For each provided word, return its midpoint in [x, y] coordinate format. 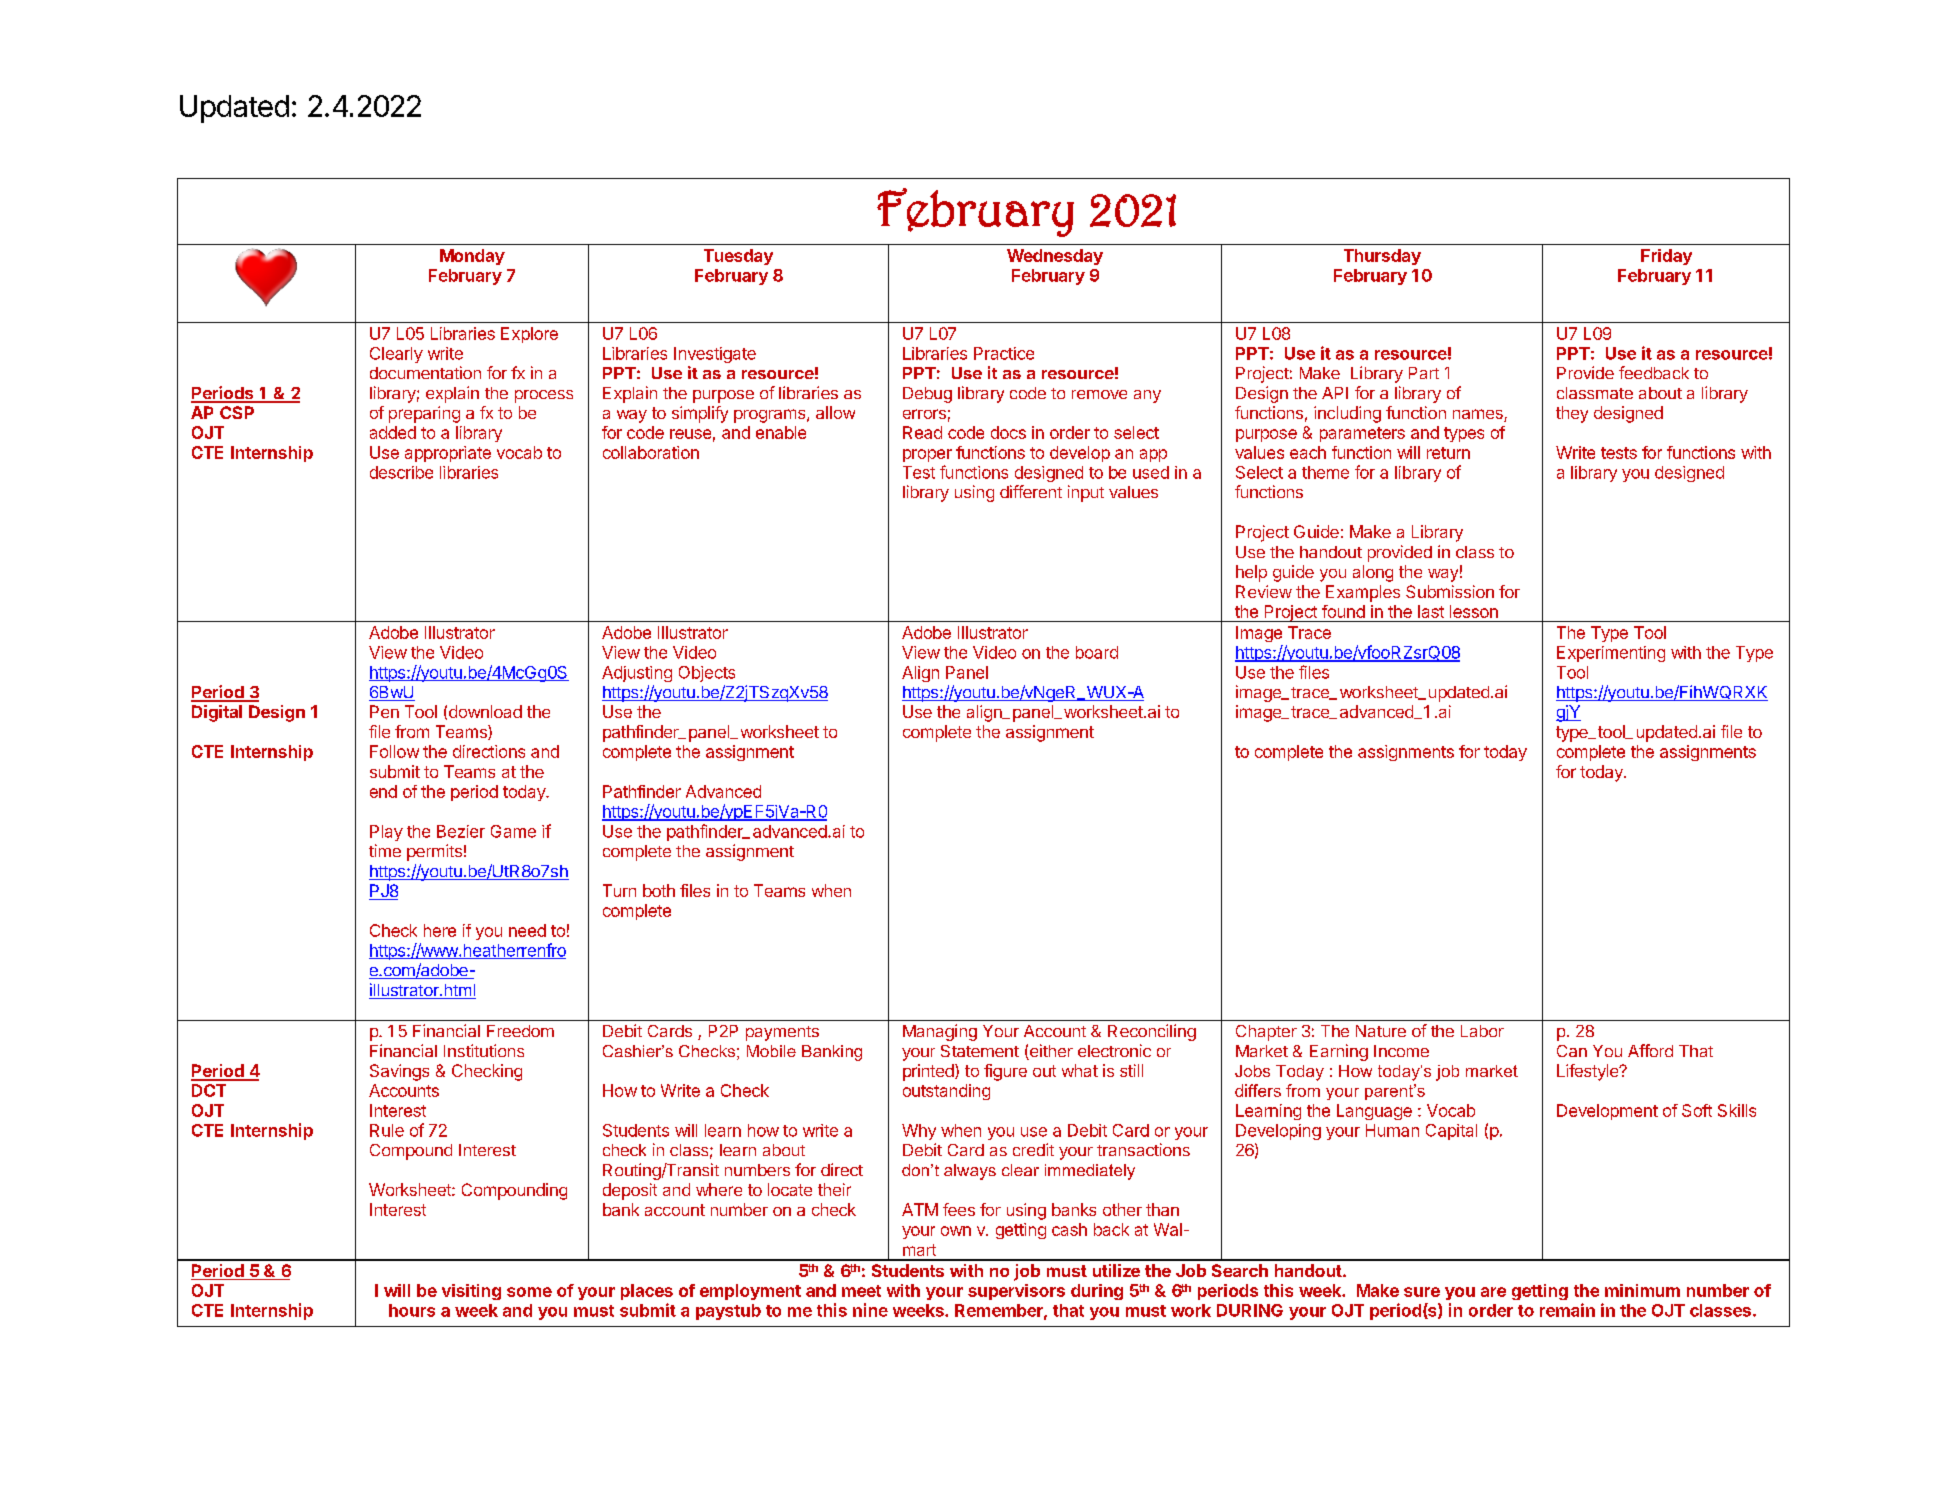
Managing [940, 1032]
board [1097, 652]
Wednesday [1055, 257]
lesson [1474, 611]
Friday [1666, 257]
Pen [384, 711]
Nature [1381, 1031]
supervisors [1016, 1292]
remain [1567, 1310]
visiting [471, 1292]
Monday [472, 257]
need [527, 930]
